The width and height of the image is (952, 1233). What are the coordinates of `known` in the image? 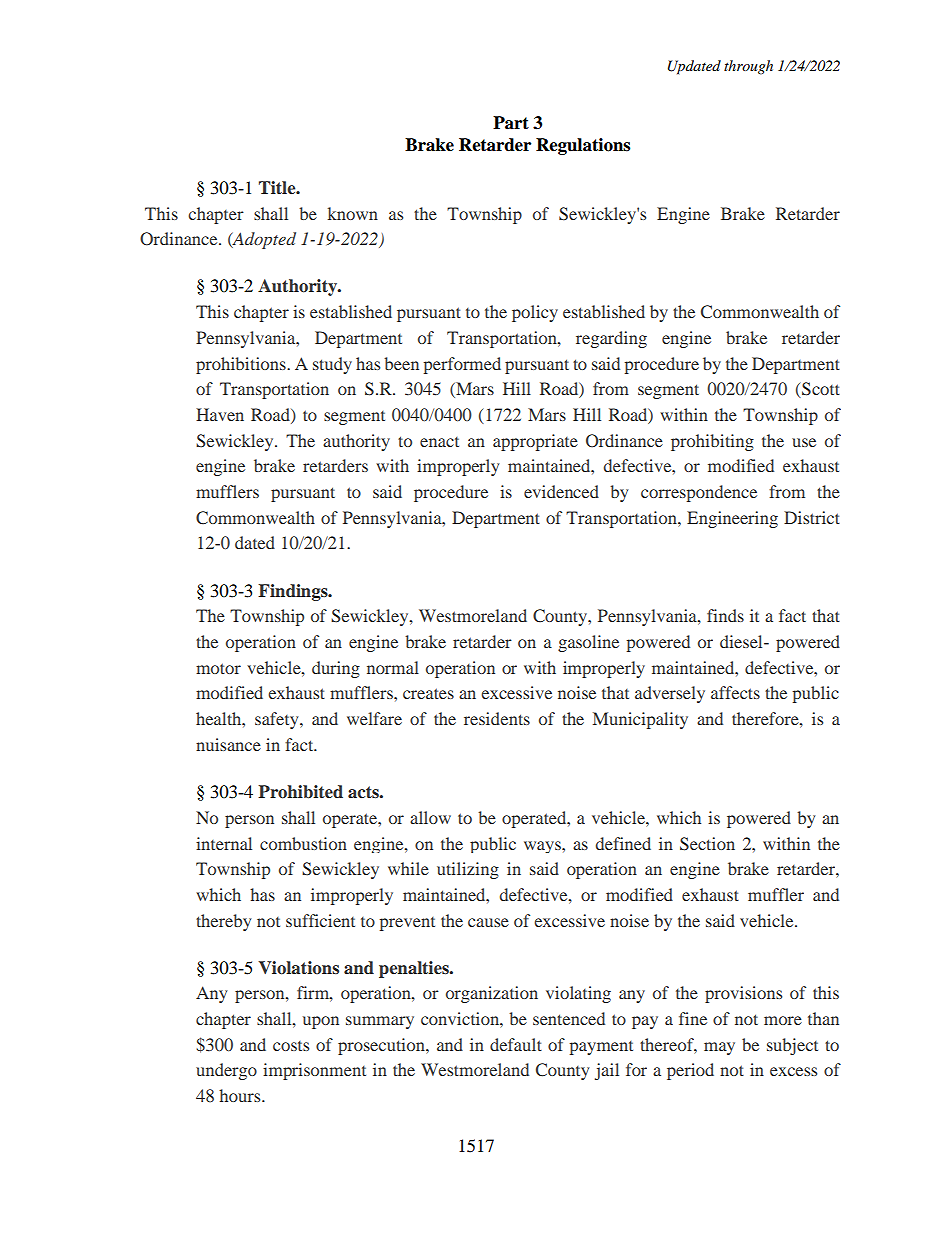 It's located at (353, 213).
